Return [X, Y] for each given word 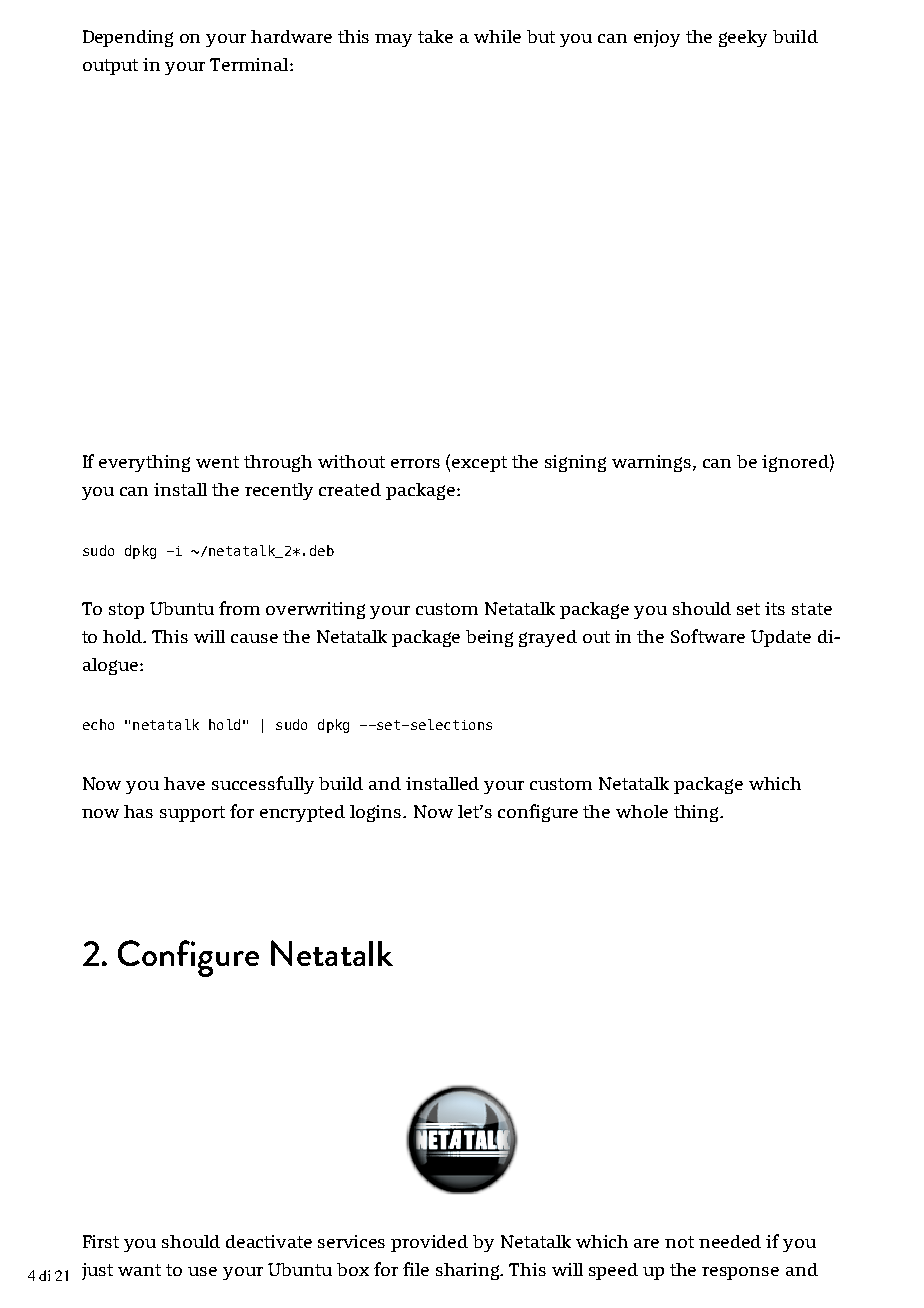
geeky [743, 38]
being [489, 638]
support [192, 814]
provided [429, 1243]
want [139, 1270]
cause [254, 638]
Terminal [250, 64]
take [435, 36]
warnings [653, 463]
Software [708, 636]
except [479, 464]
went [217, 462]
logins [377, 813]
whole [642, 811]
